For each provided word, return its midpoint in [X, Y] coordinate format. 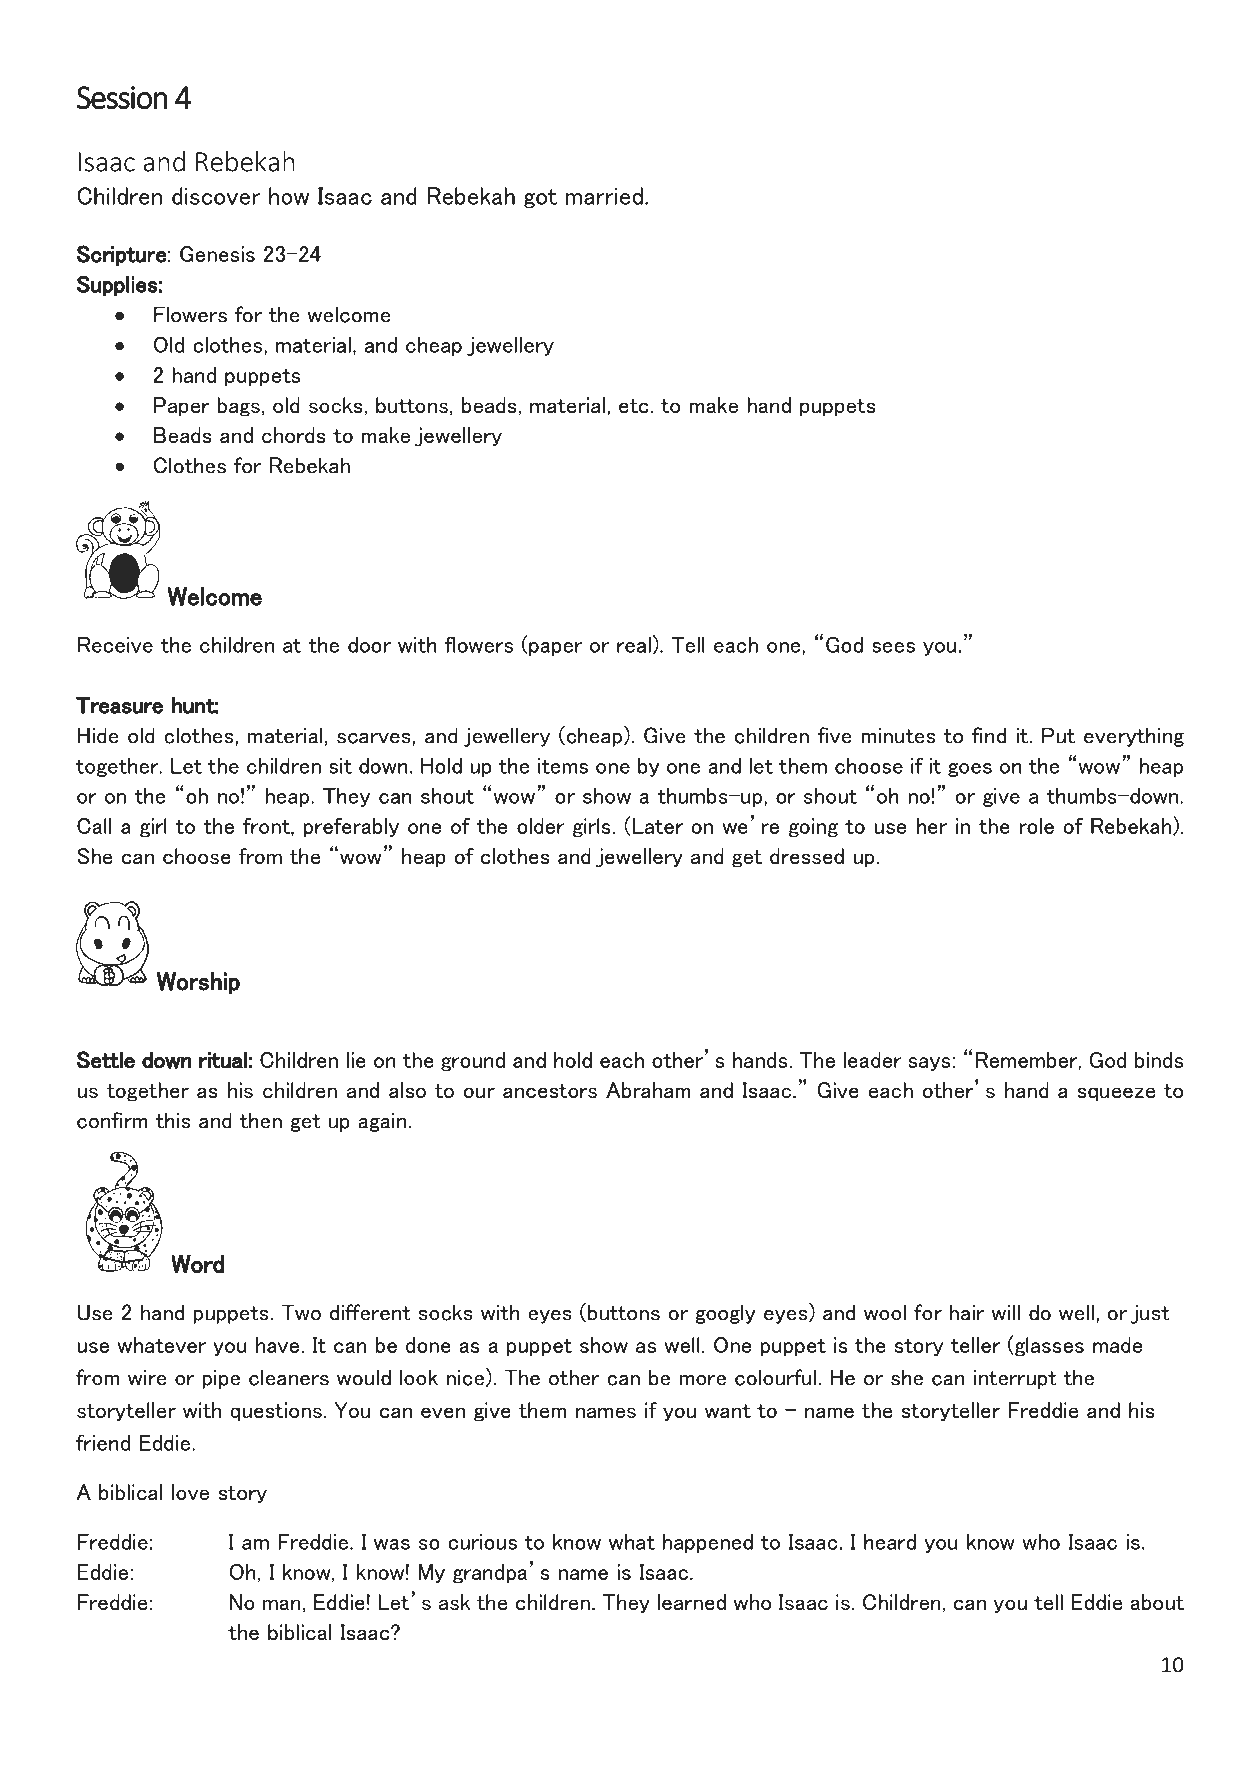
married [604, 196]
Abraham [648, 1090]
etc [634, 406]
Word [197, 1264]
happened [708, 1543]
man [282, 1604]
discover [216, 196]
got [540, 198]
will [1005, 1312]
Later [658, 826]
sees [893, 647]
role [1036, 826]
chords [294, 435]
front [267, 827]
